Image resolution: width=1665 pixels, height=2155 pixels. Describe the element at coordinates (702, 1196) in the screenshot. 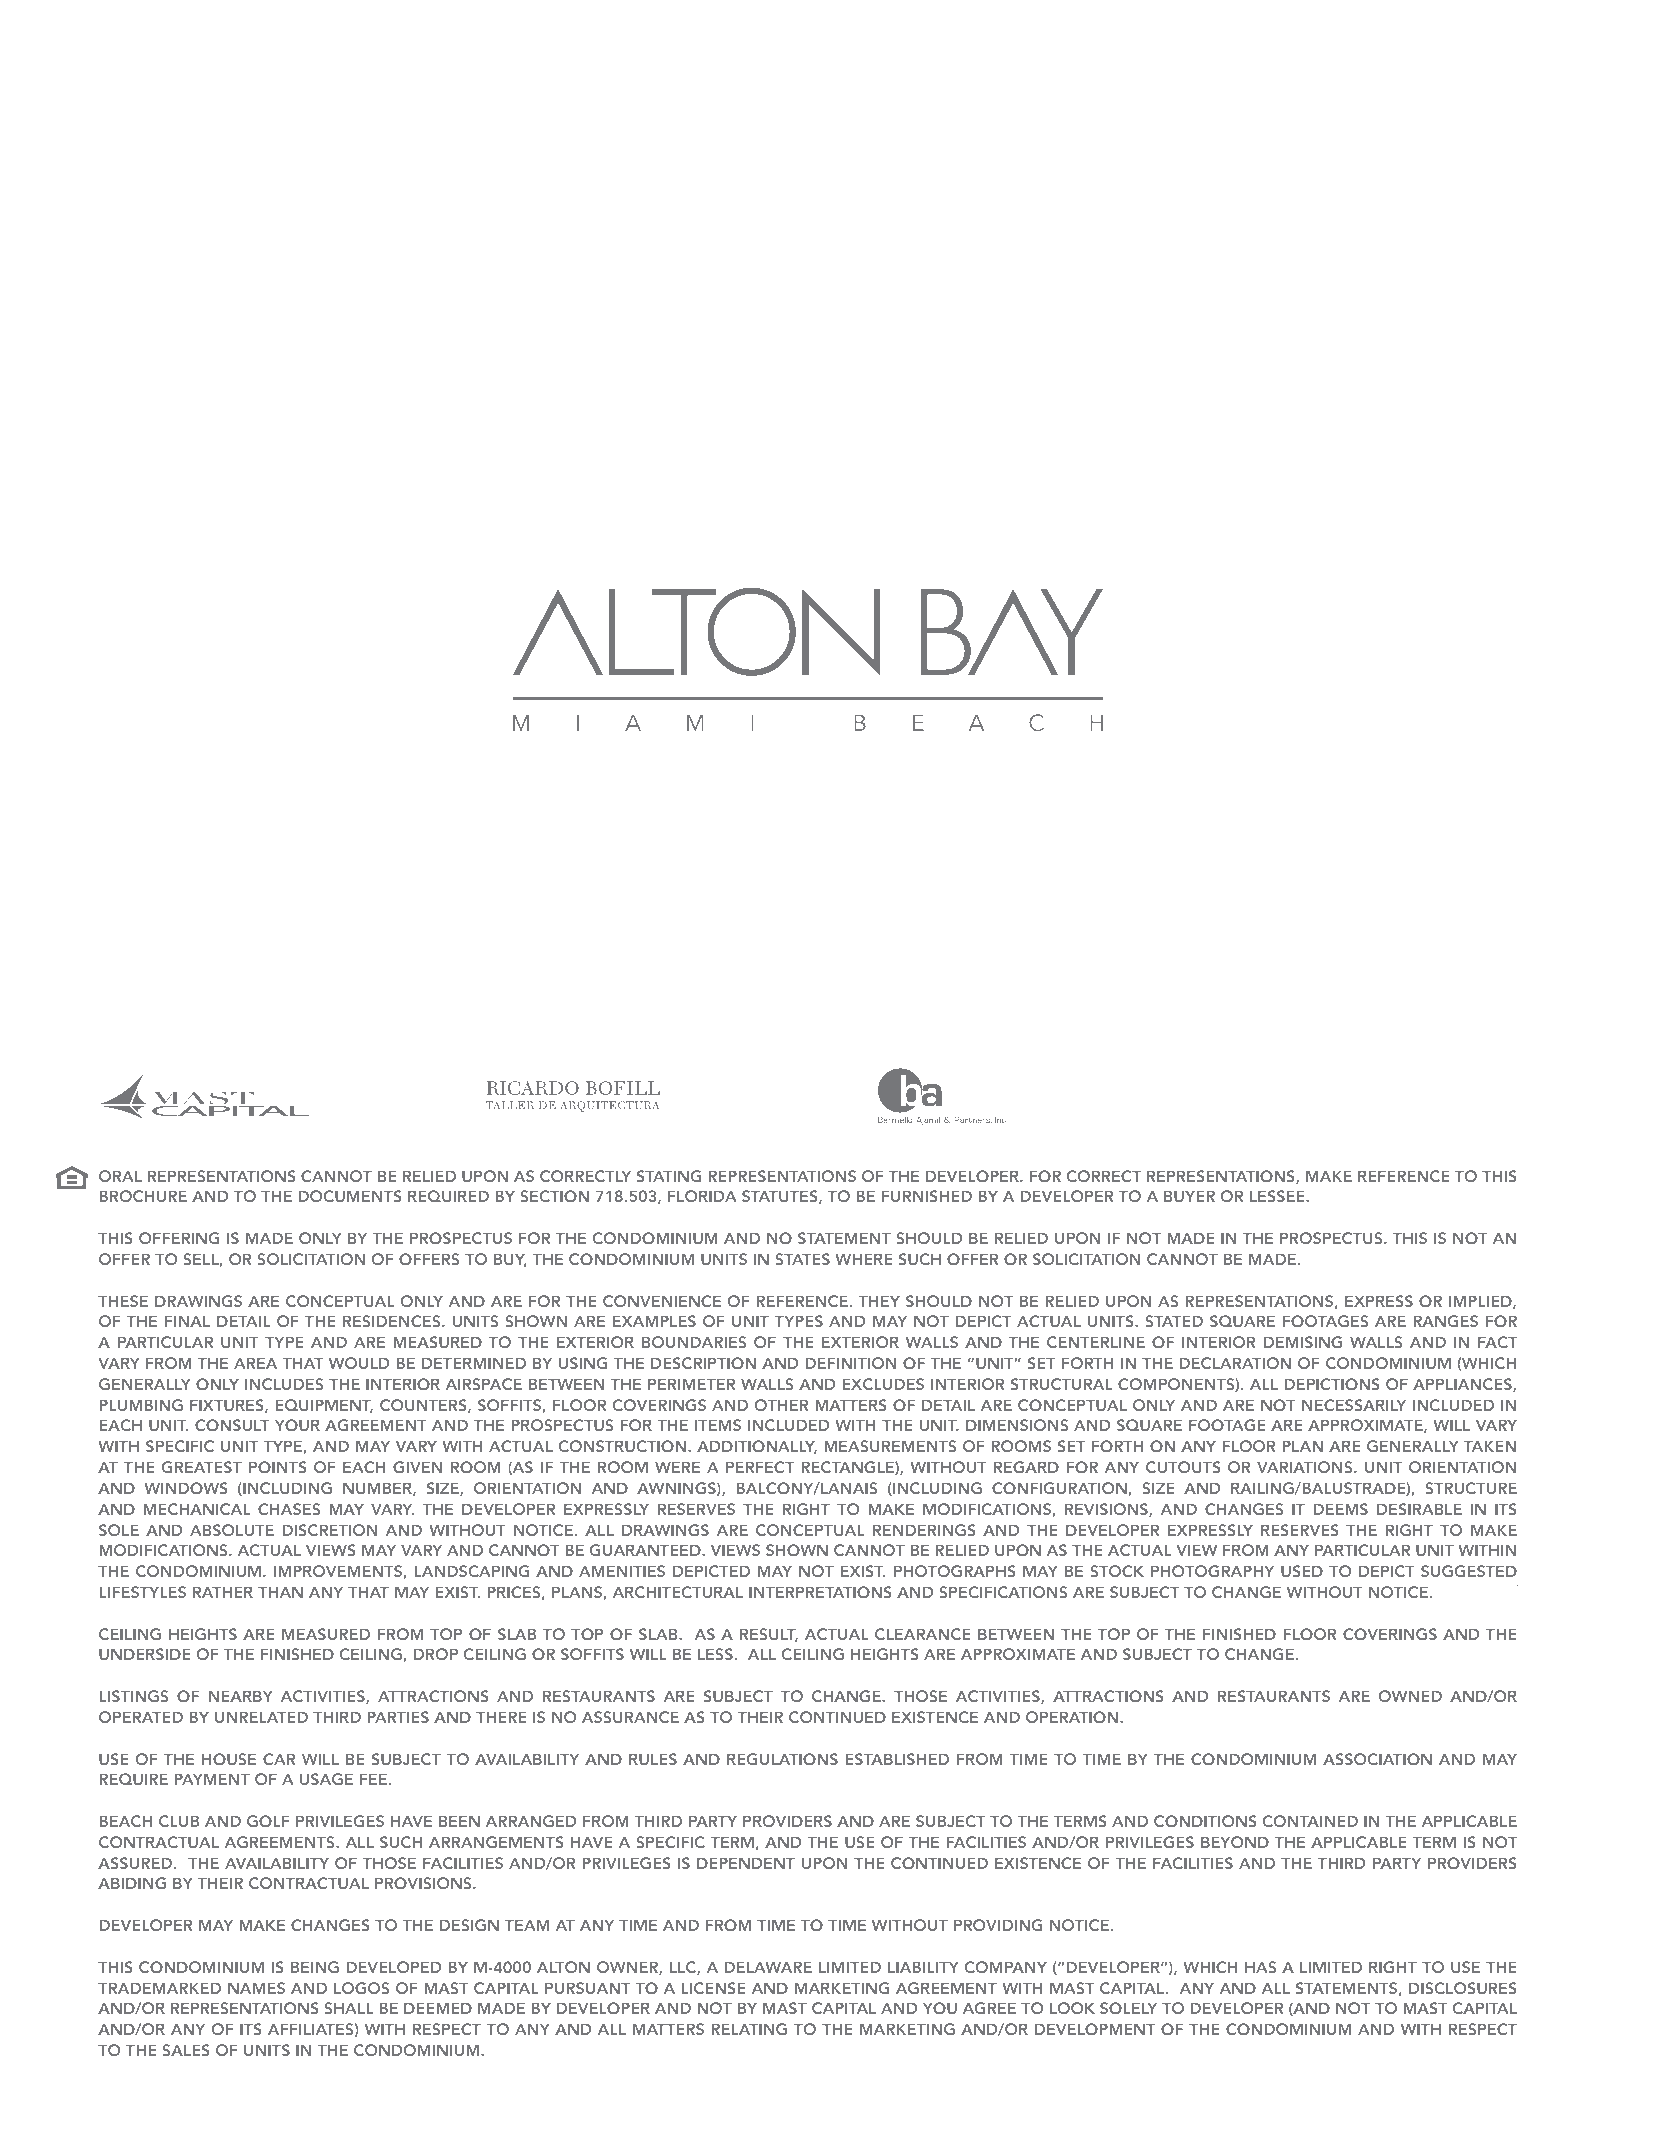

I see `FLORIDA` at that location.
